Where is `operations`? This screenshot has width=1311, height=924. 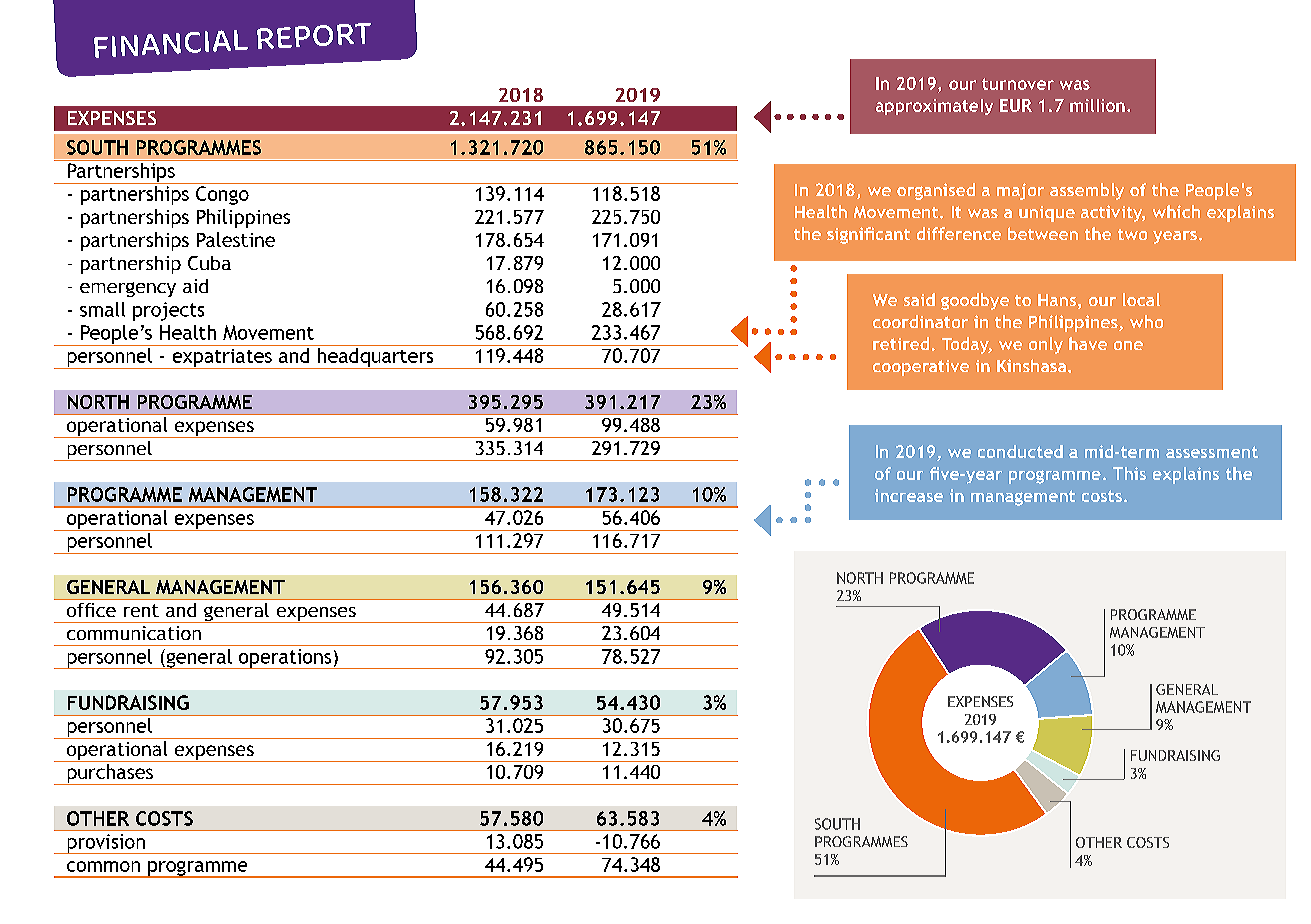
operations is located at coordinates (285, 659).
